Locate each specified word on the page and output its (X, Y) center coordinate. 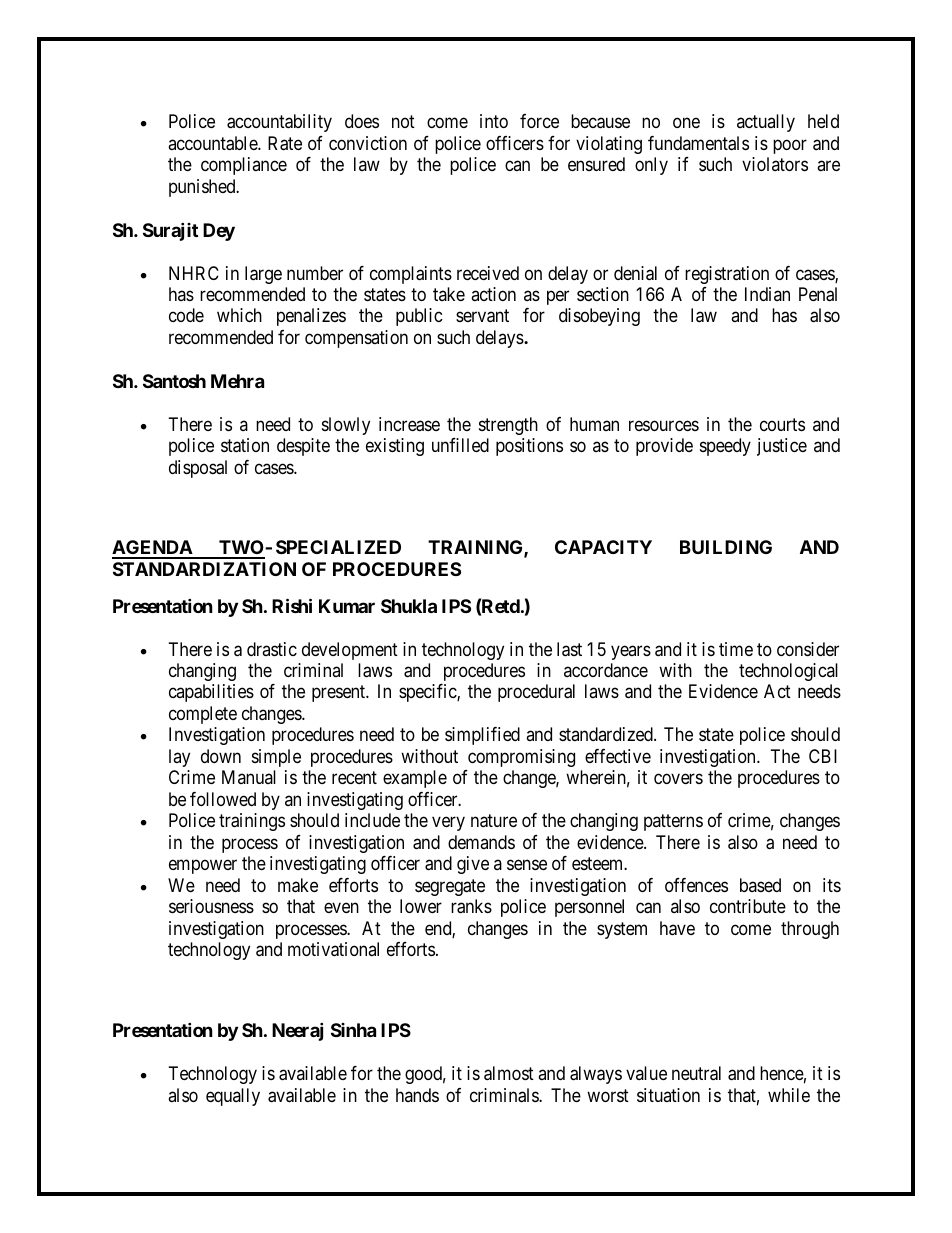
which (239, 315)
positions (529, 447)
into (494, 121)
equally (233, 1097)
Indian (767, 294)
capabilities (211, 693)
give (473, 865)
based (760, 885)
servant (482, 316)
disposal (198, 469)
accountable (213, 143)
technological (788, 672)
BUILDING (726, 547)
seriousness (211, 906)
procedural (536, 693)
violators (775, 164)
